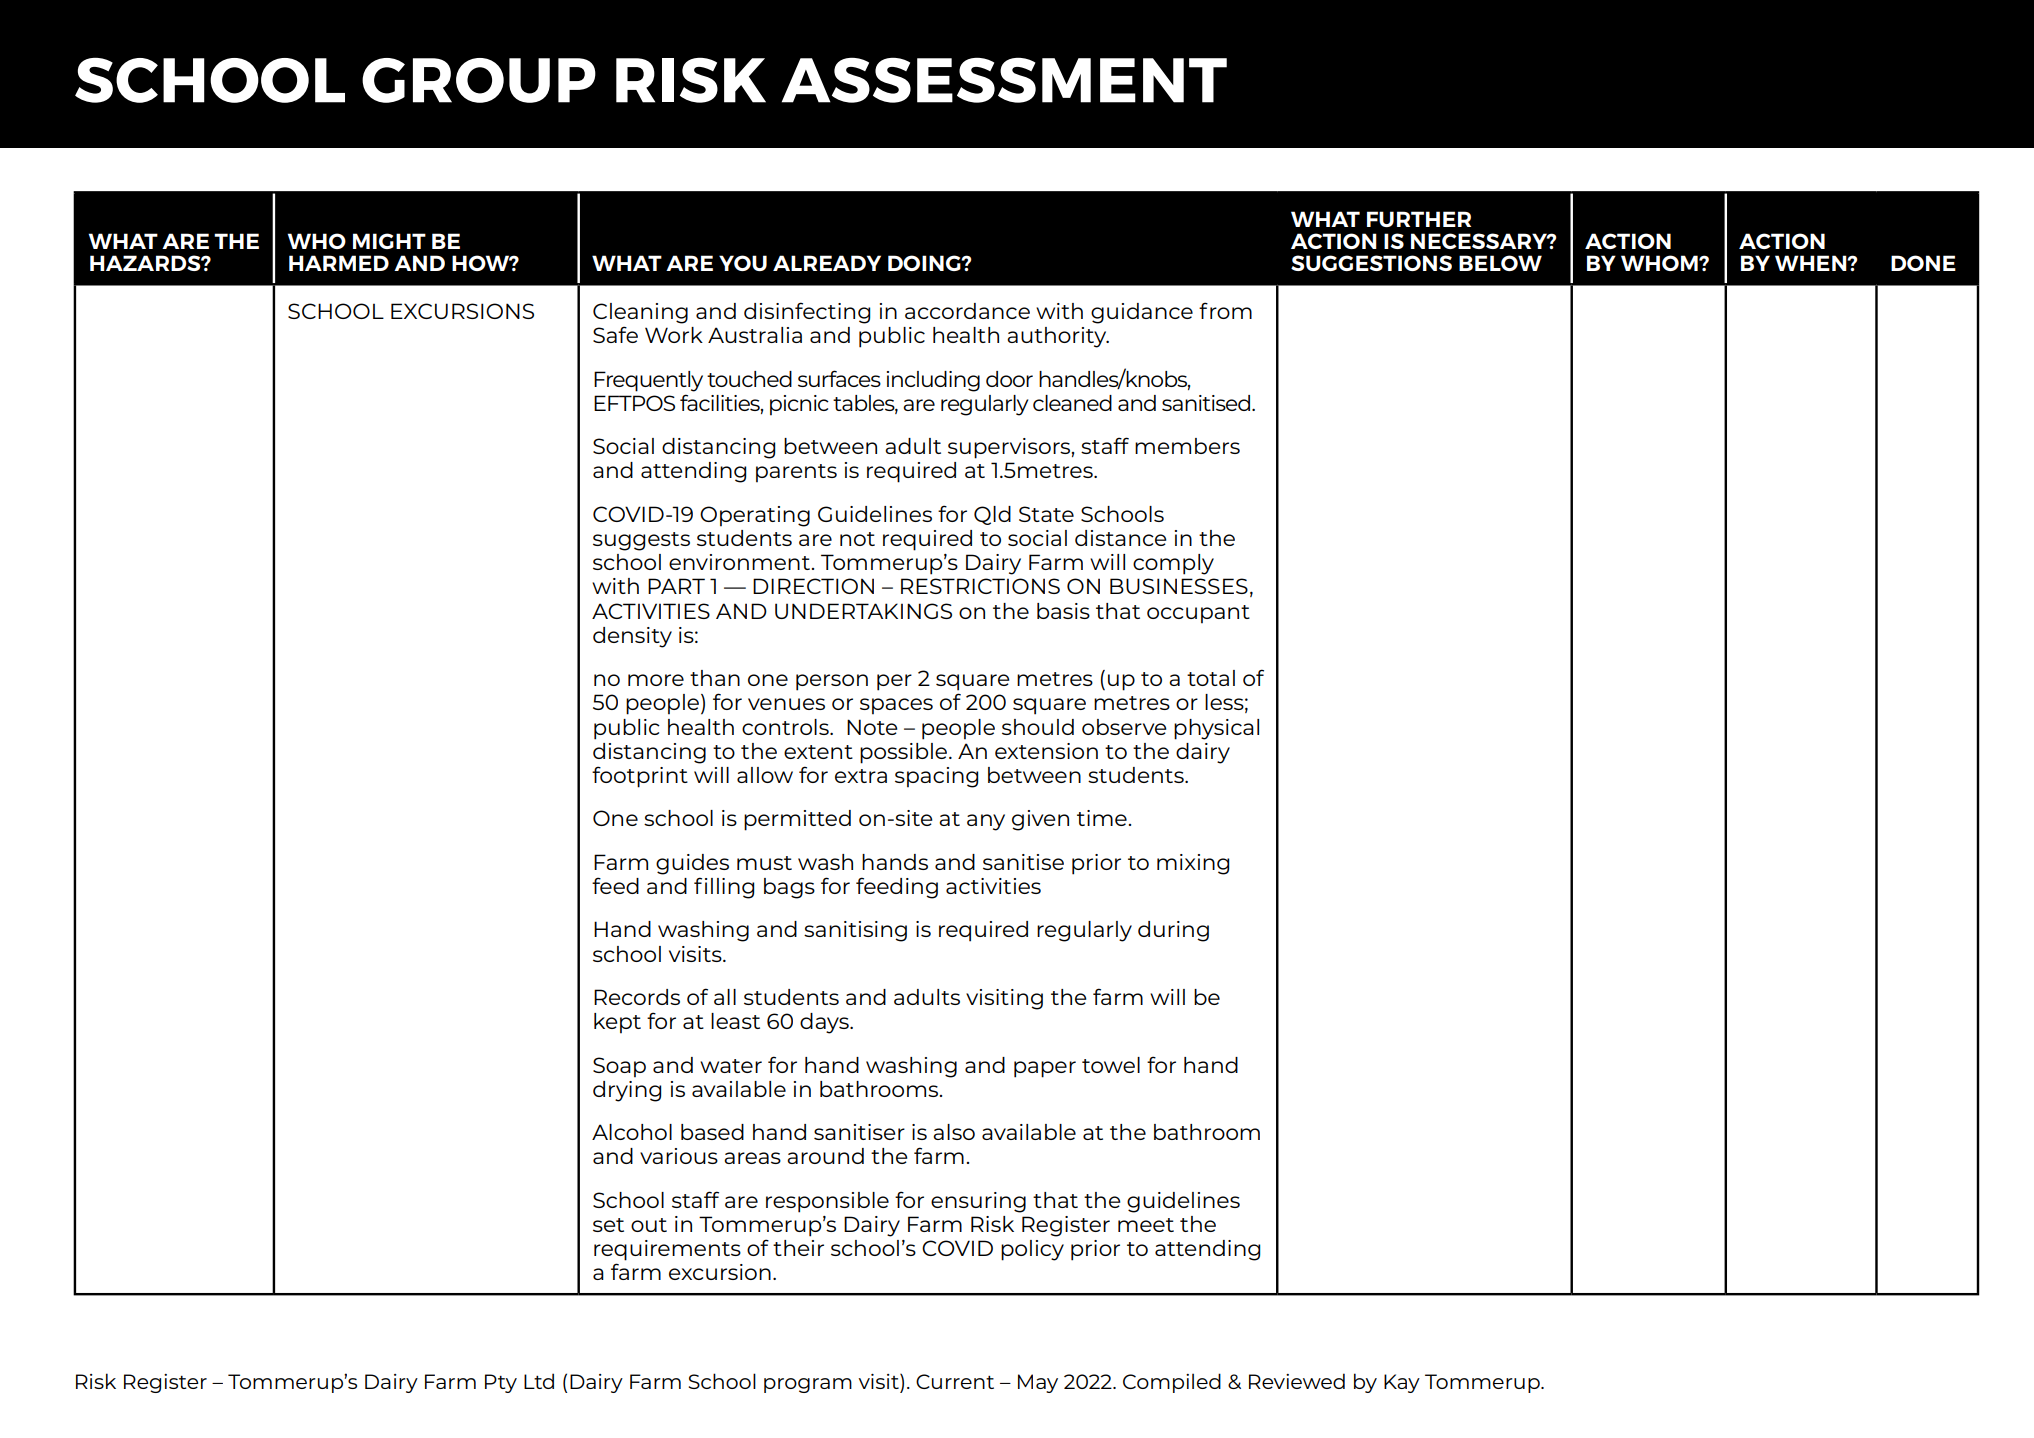  Describe the element at coordinates (1660, 263) in the screenshot. I see `WHOM` at that location.
